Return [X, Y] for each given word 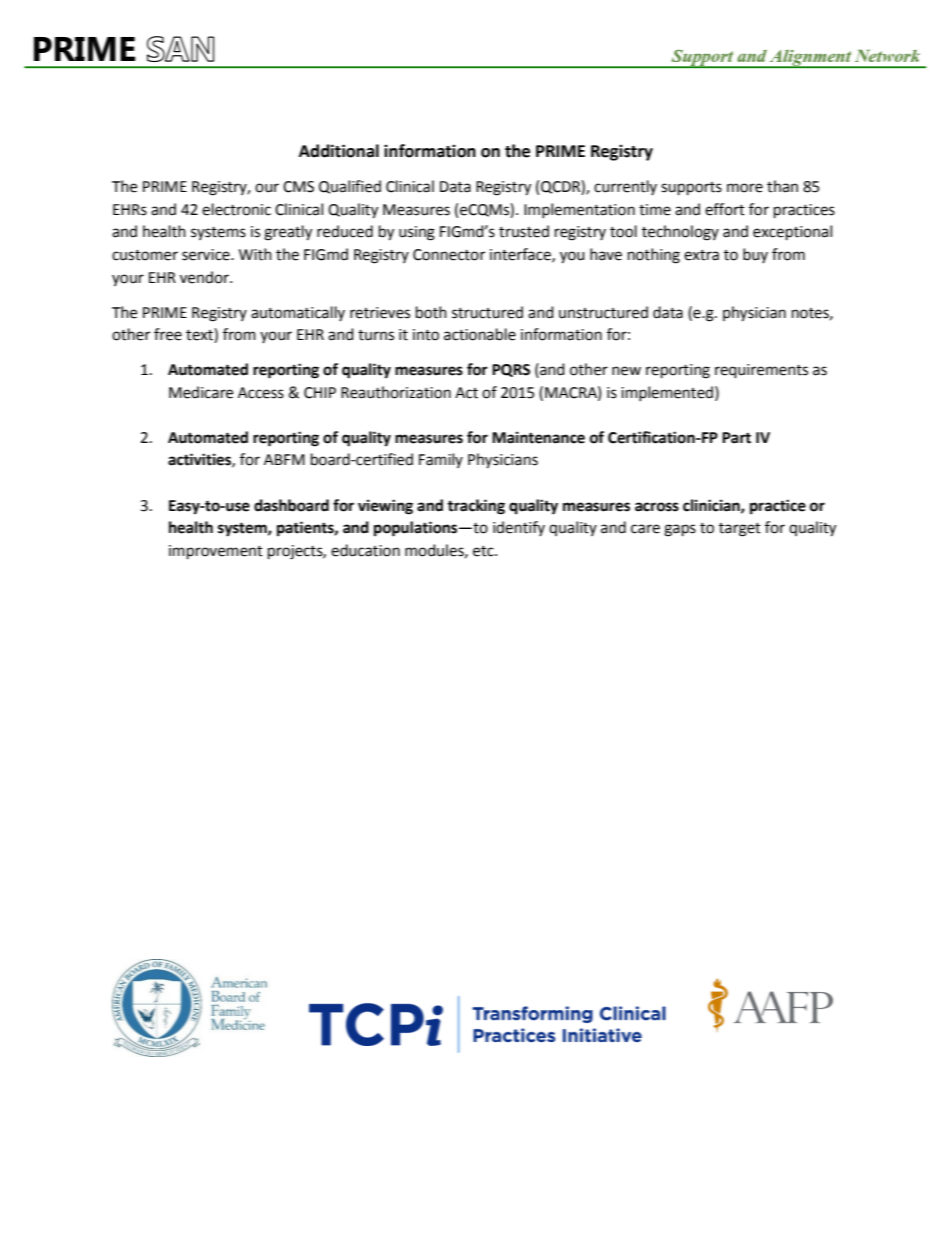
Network [887, 55]
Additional [339, 151]
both [431, 312]
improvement [216, 552]
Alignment [811, 59]
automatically [298, 313]
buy [755, 255]
